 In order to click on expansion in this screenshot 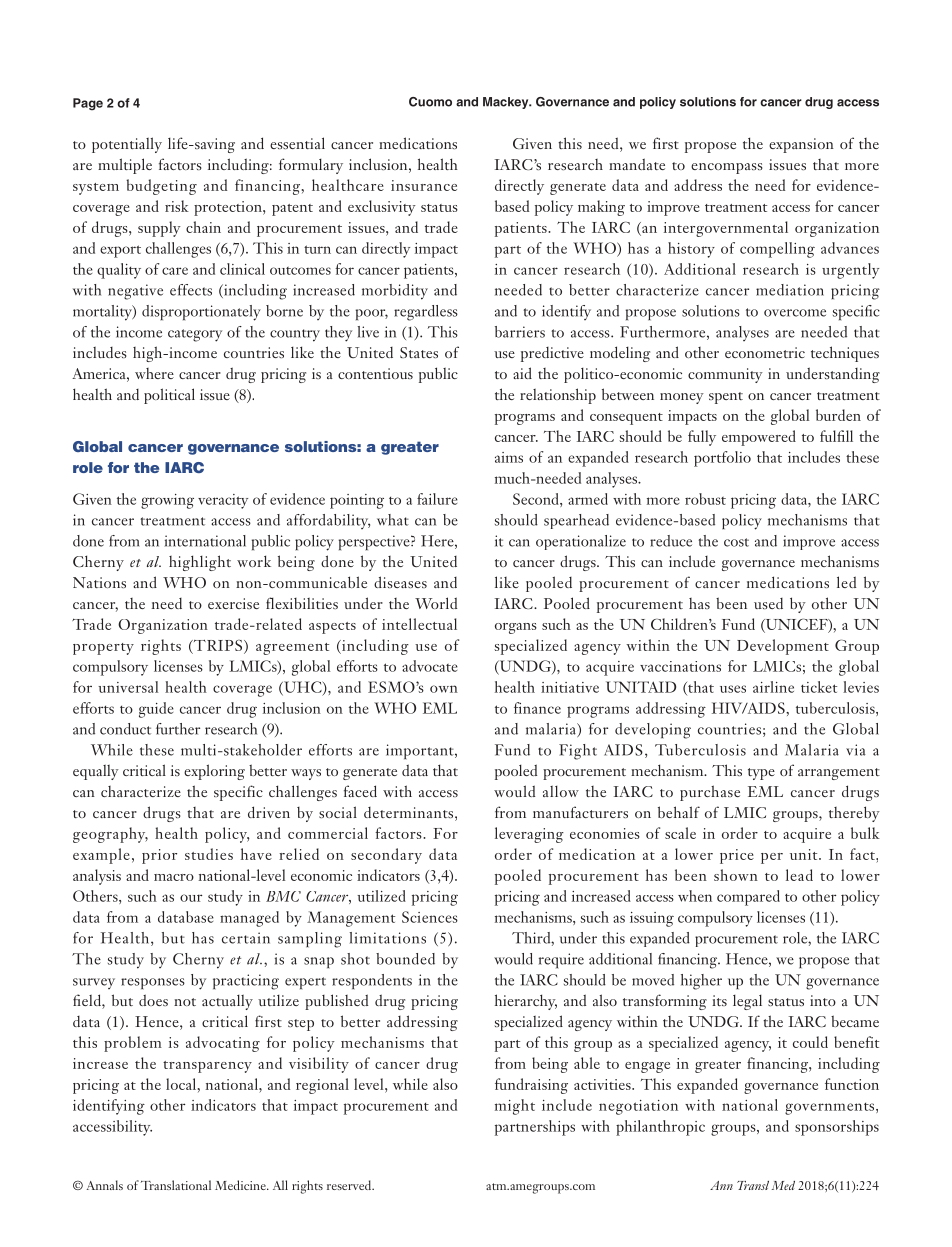, I will do `click(801, 145)`.
